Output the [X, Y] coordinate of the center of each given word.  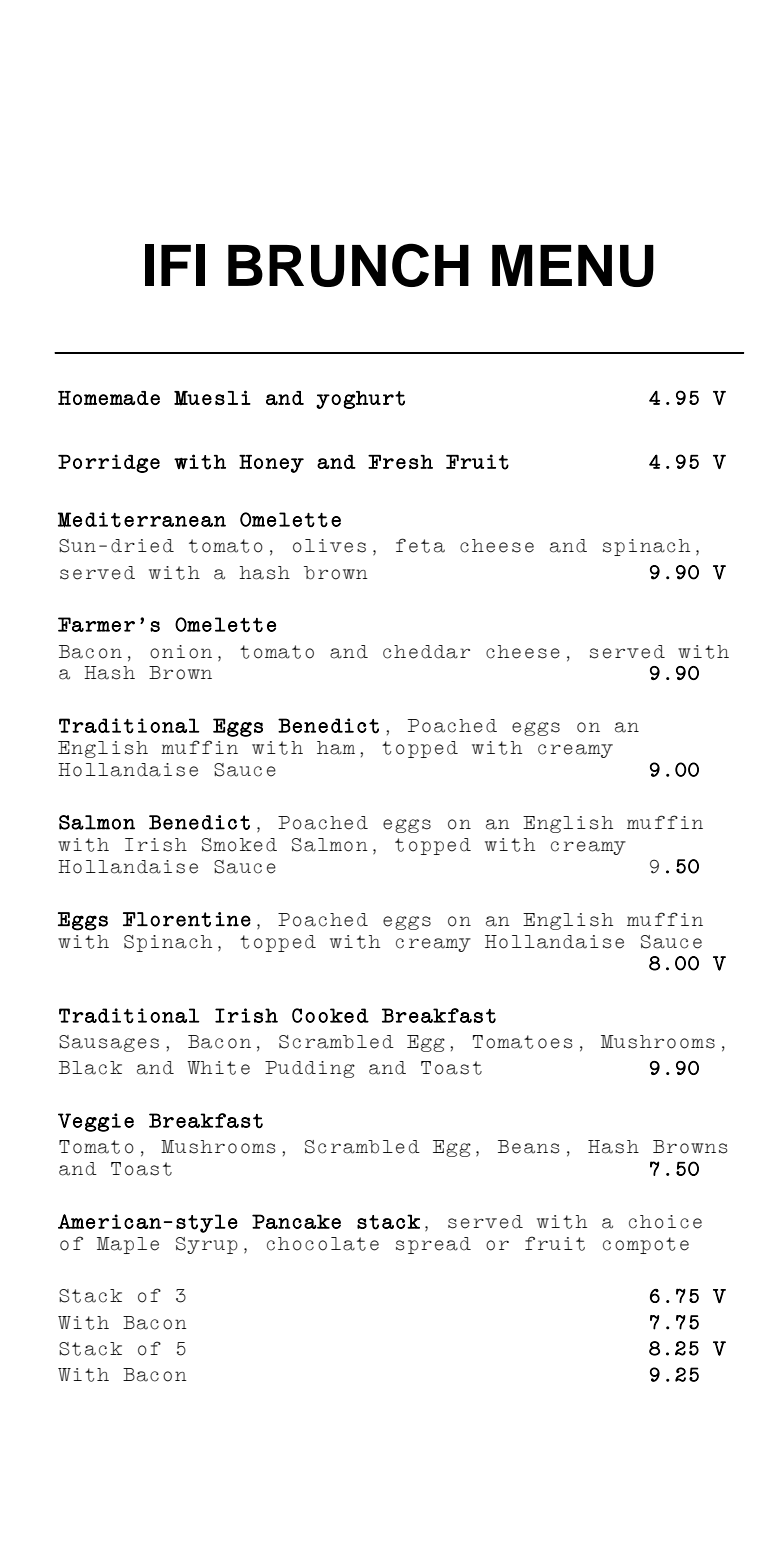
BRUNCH [348, 265]
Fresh [400, 462]
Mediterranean [142, 520]
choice [665, 1222]
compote [646, 1245]
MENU [573, 266]
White [218, 1068]
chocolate [323, 1244]
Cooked [330, 1015]
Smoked [239, 845]
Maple [128, 1245]
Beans [529, 1147]
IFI [175, 265]
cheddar [426, 652]
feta [420, 545]
